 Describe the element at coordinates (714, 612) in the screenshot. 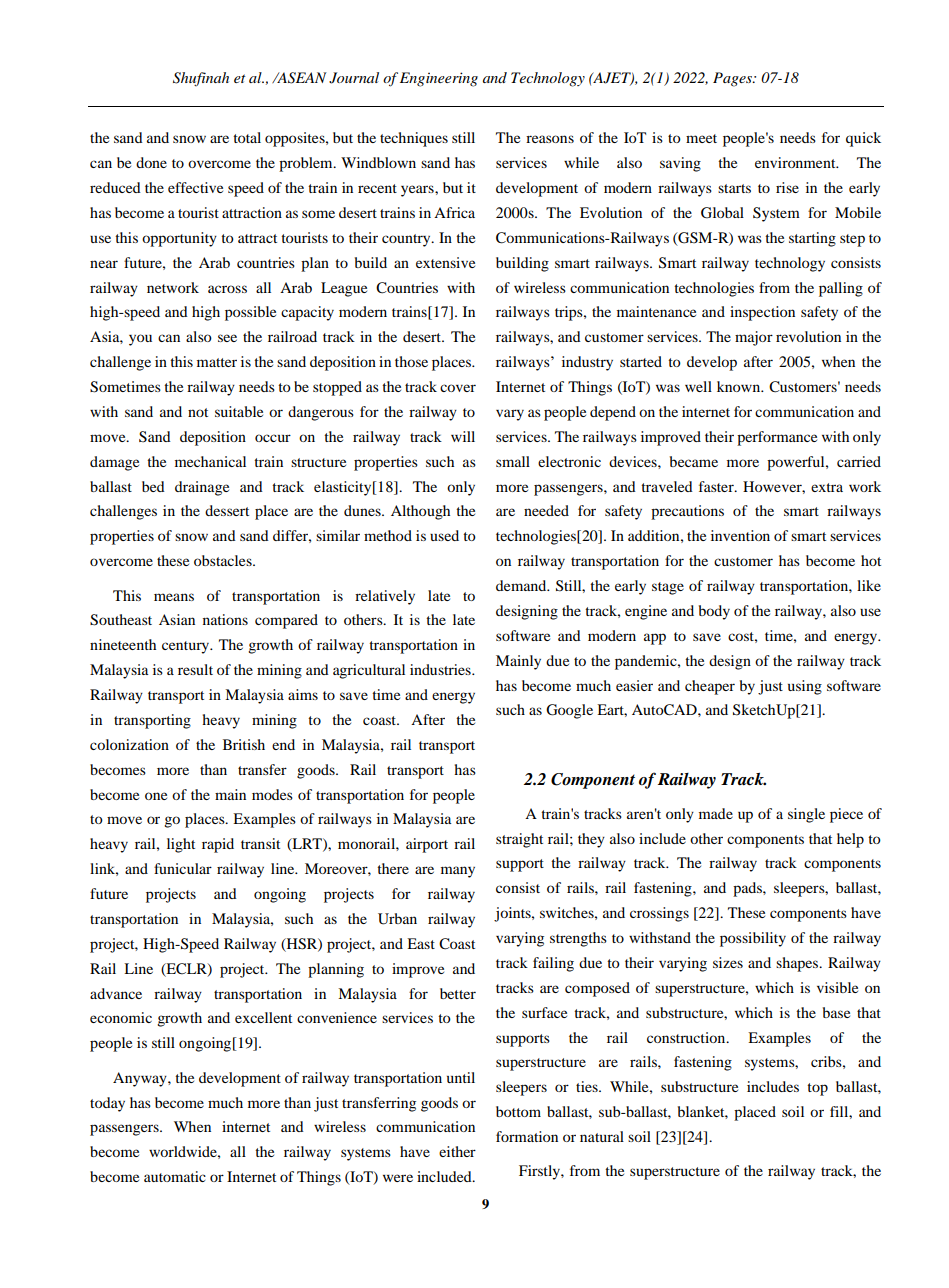

I see `body` at that location.
